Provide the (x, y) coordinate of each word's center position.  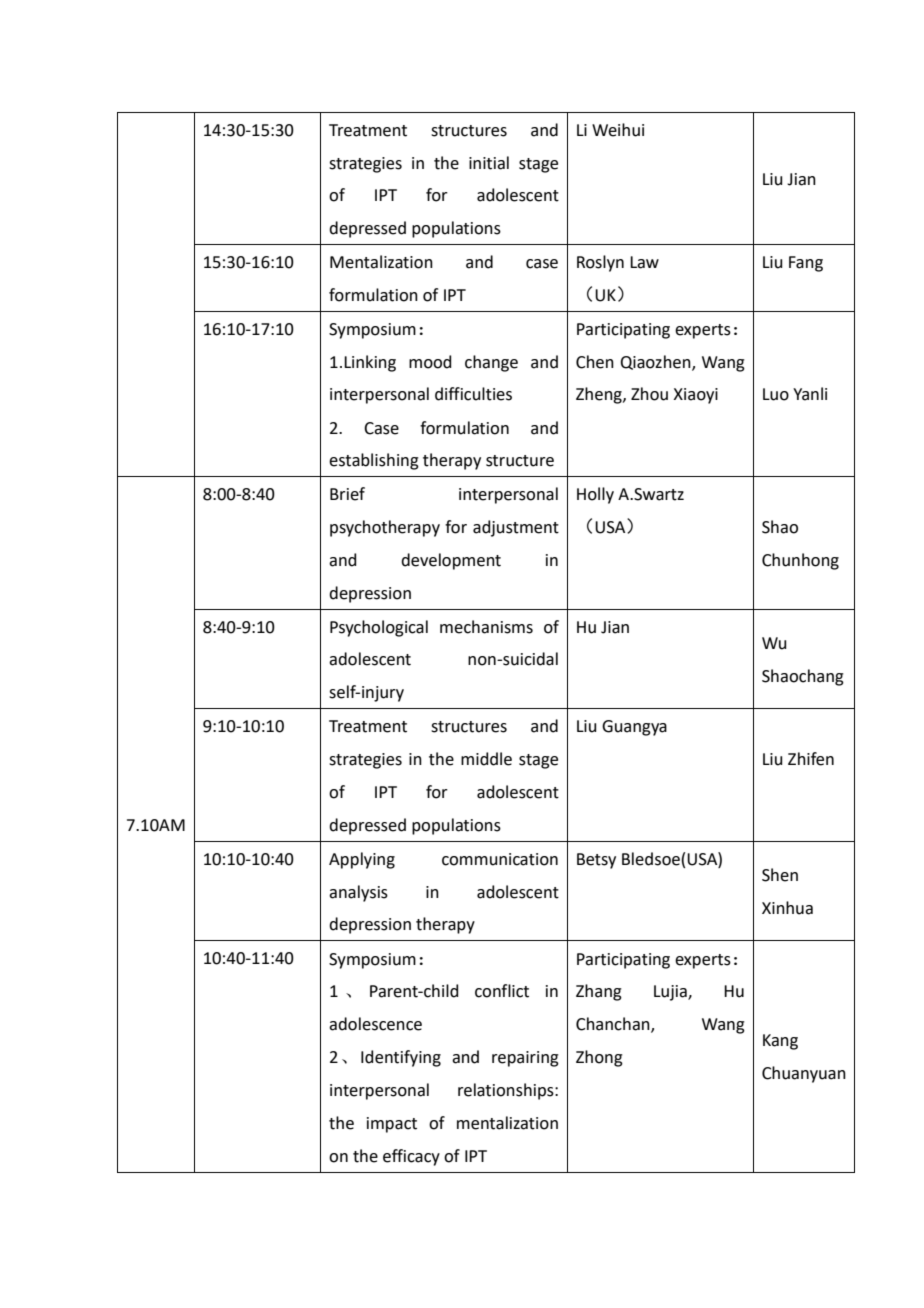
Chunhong (800, 561)
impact (392, 1125)
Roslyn (600, 263)
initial (489, 163)
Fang (806, 264)
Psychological (379, 628)
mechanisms (486, 627)
